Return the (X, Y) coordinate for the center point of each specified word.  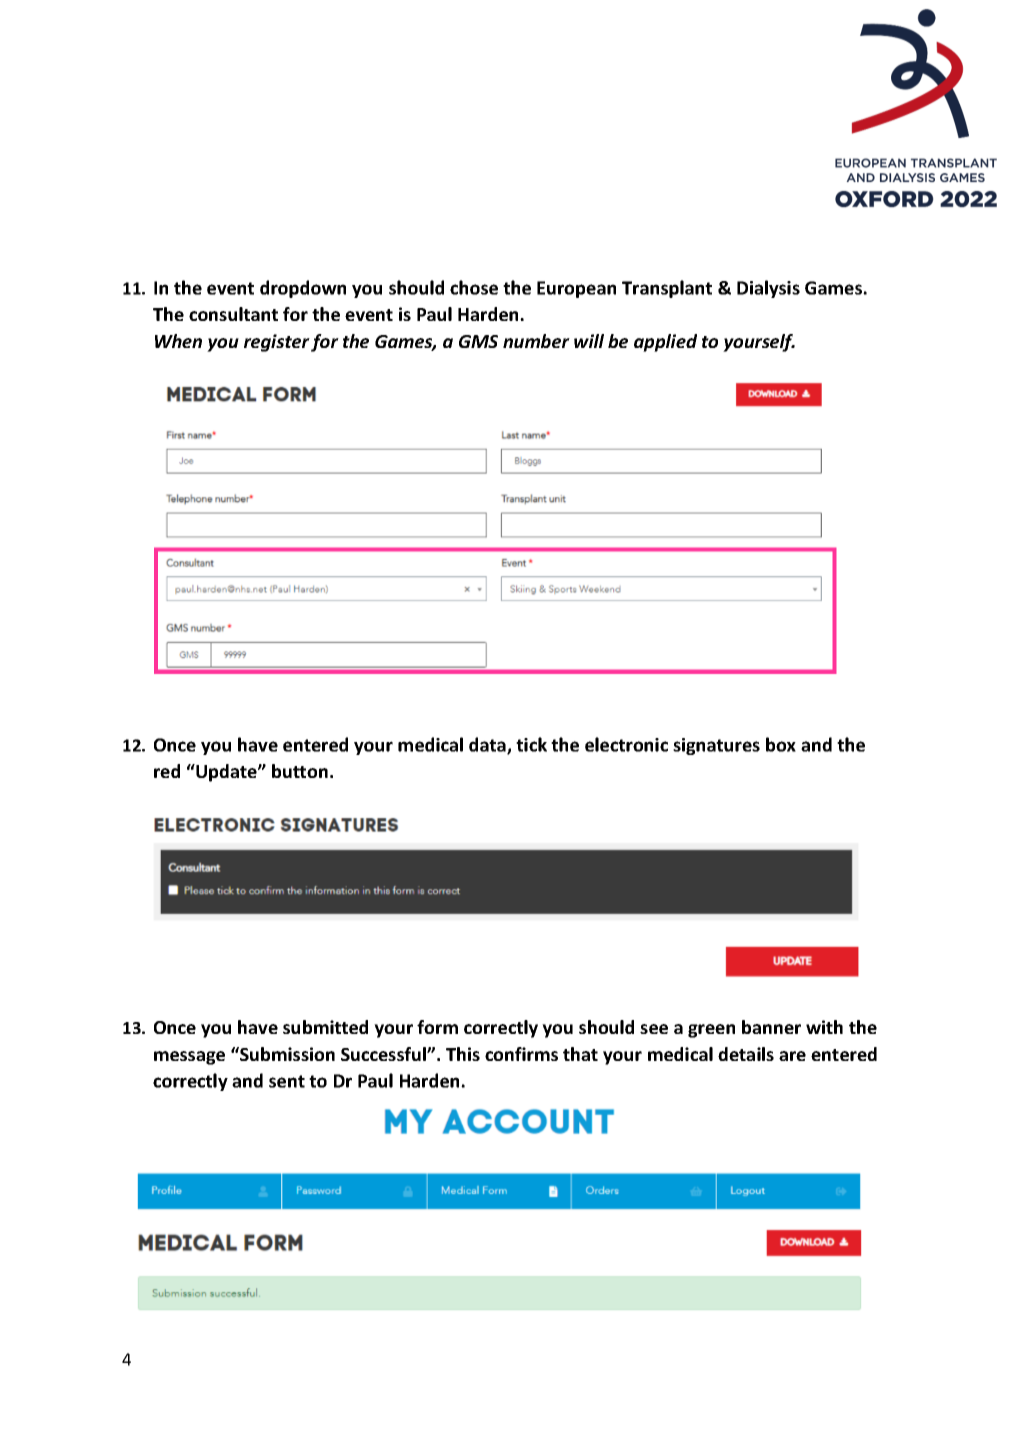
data (488, 745)
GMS (478, 341)
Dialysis (768, 289)
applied (665, 343)
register (277, 343)
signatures (716, 746)
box (781, 744)
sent (287, 1081)
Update (226, 773)
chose (474, 287)
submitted (325, 1027)
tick (531, 744)
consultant (233, 314)
